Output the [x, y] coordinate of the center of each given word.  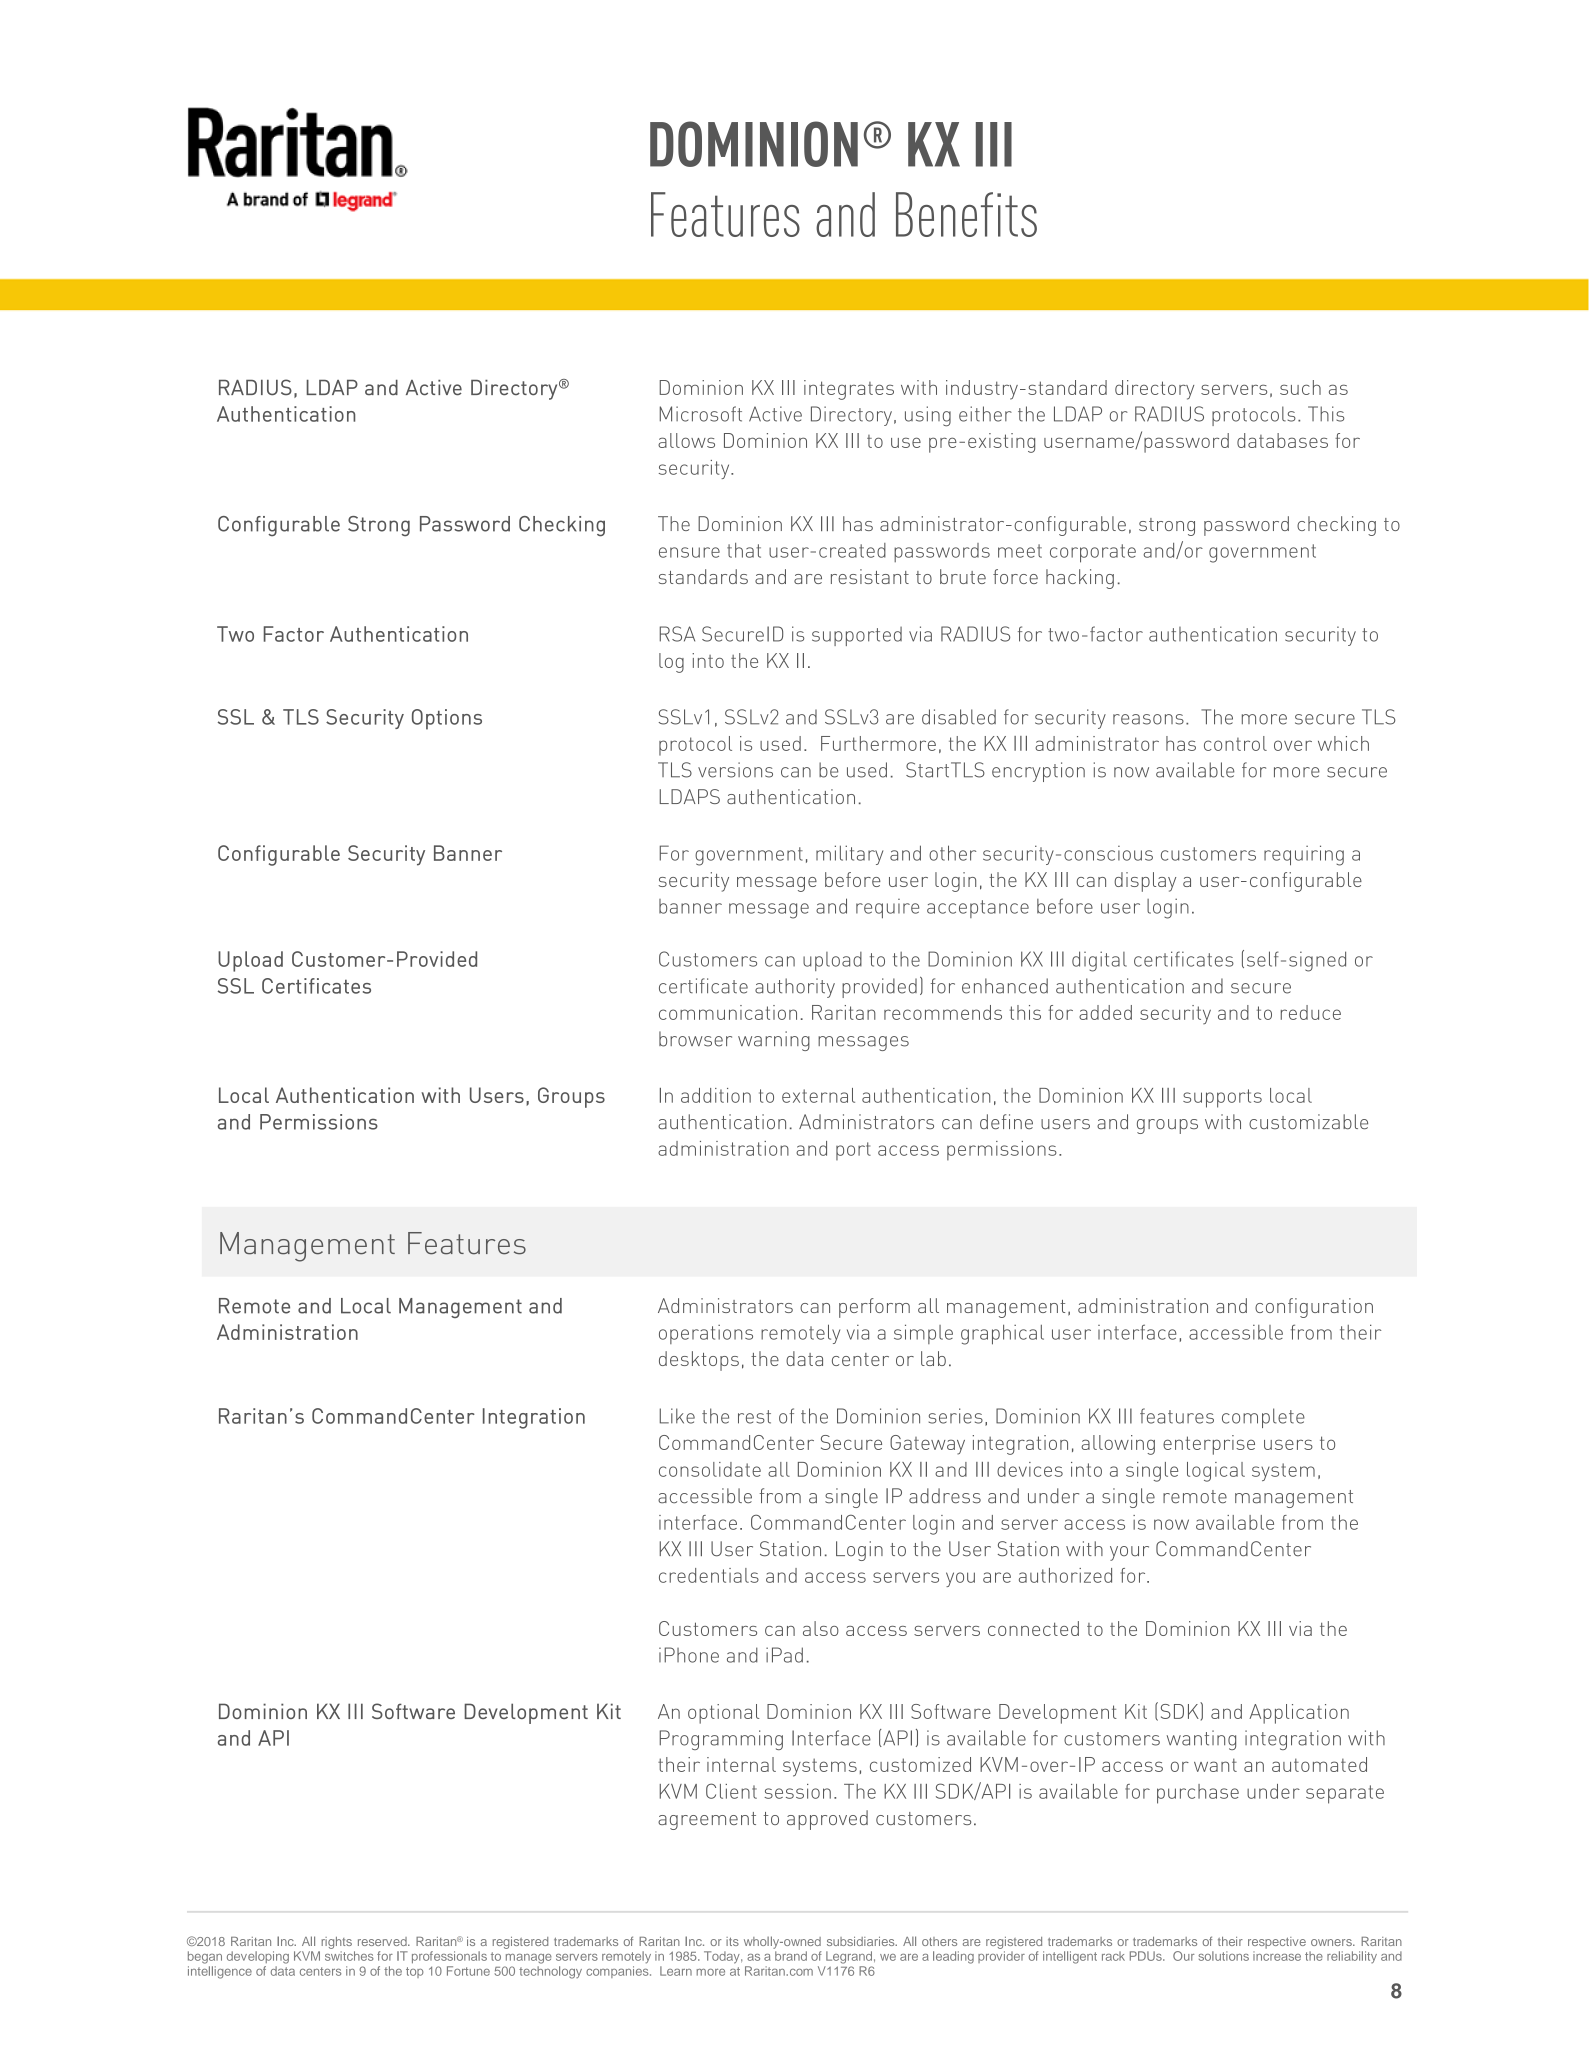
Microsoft [700, 414]
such [1300, 387]
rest [754, 1417]
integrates [849, 390]
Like [677, 1416]
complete [1263, 1418]
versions [735, 770]
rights [336, 1943]
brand [791, 1956]
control [1235, 743]
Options [447, 719]
